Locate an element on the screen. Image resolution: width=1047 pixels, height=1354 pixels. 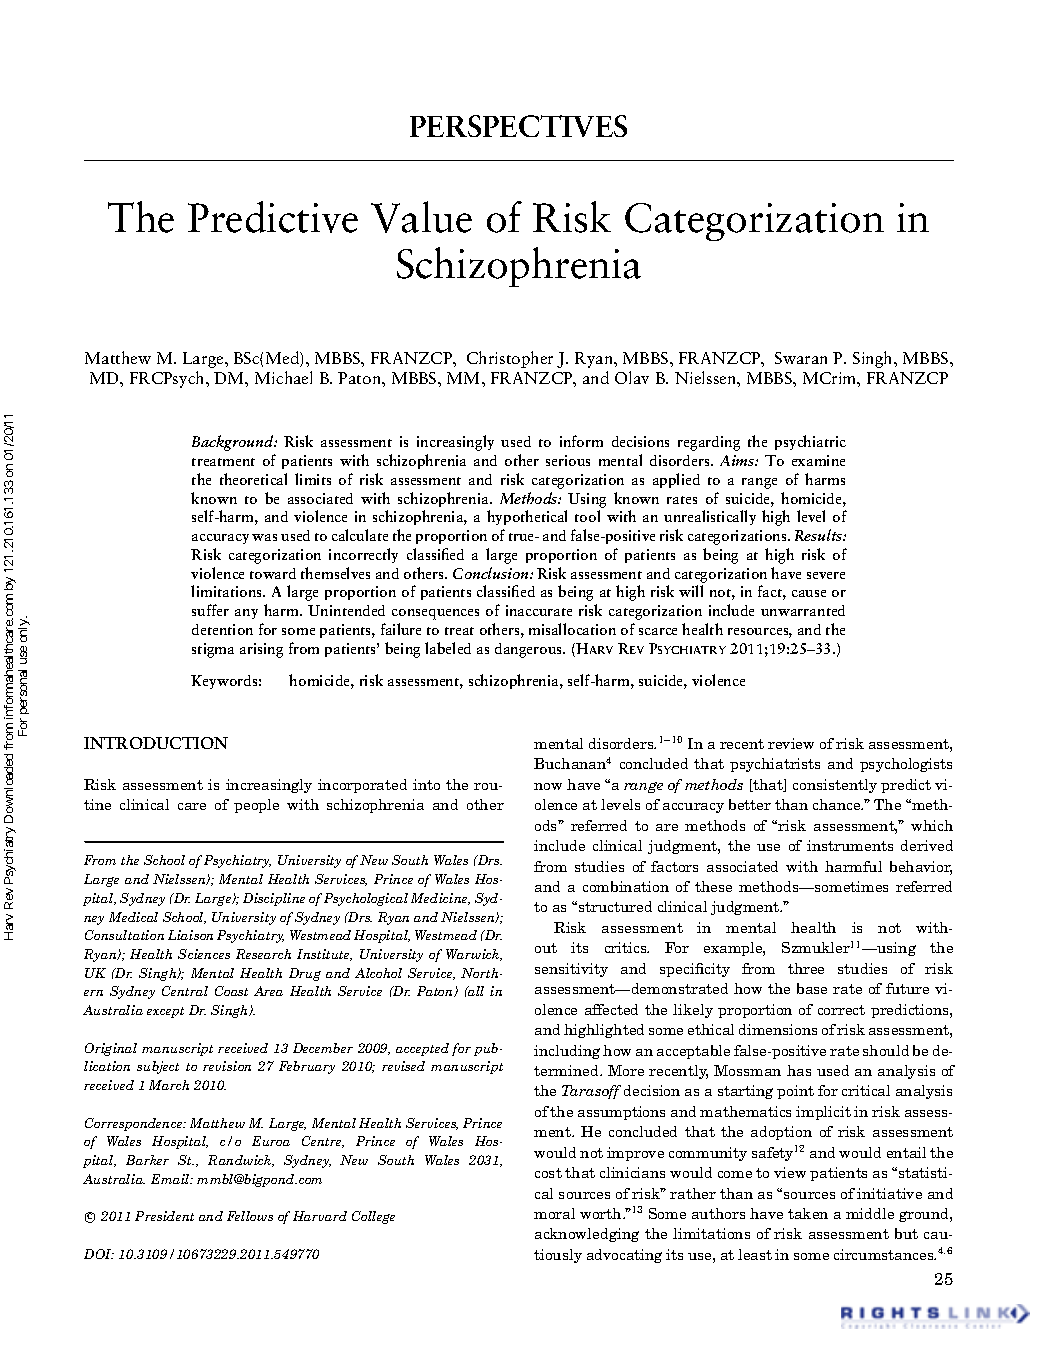
hypothetical is located at coordinates (527, 517).
